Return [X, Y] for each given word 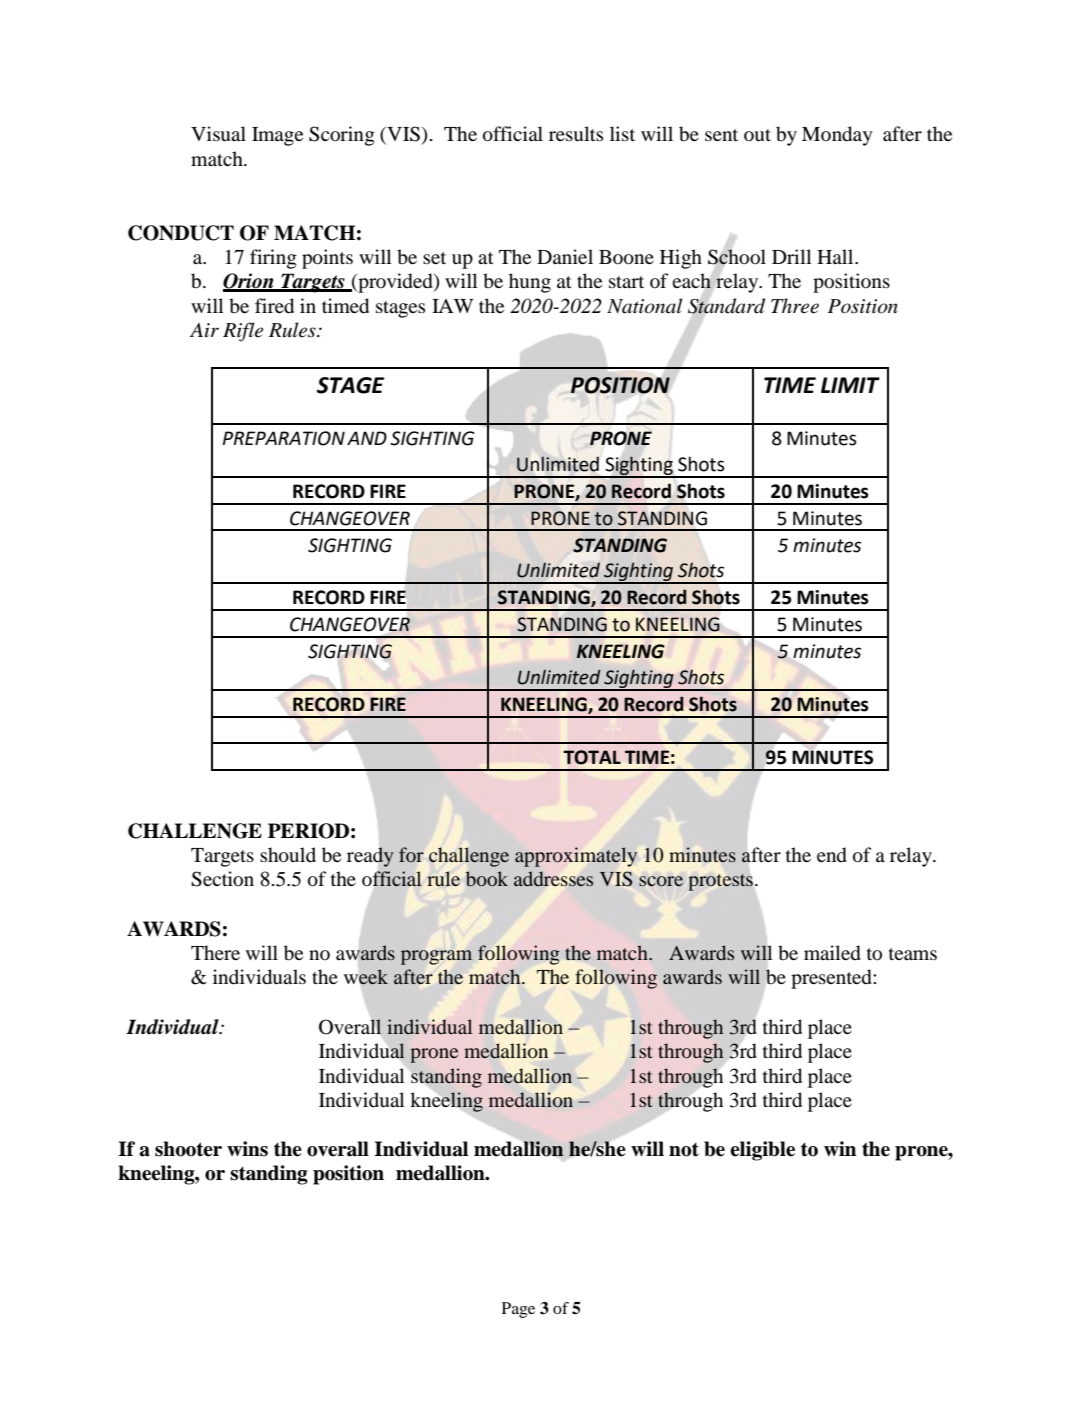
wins [247, 1149]
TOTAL [592, 757]
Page [518, 1310]
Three [795, 306]
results [576, 134]
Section [222, 879]
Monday [837, 136]
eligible [762, 1151]
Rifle [243, 332]
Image [277, 136]
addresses [553, 878]
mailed [832, 953]
